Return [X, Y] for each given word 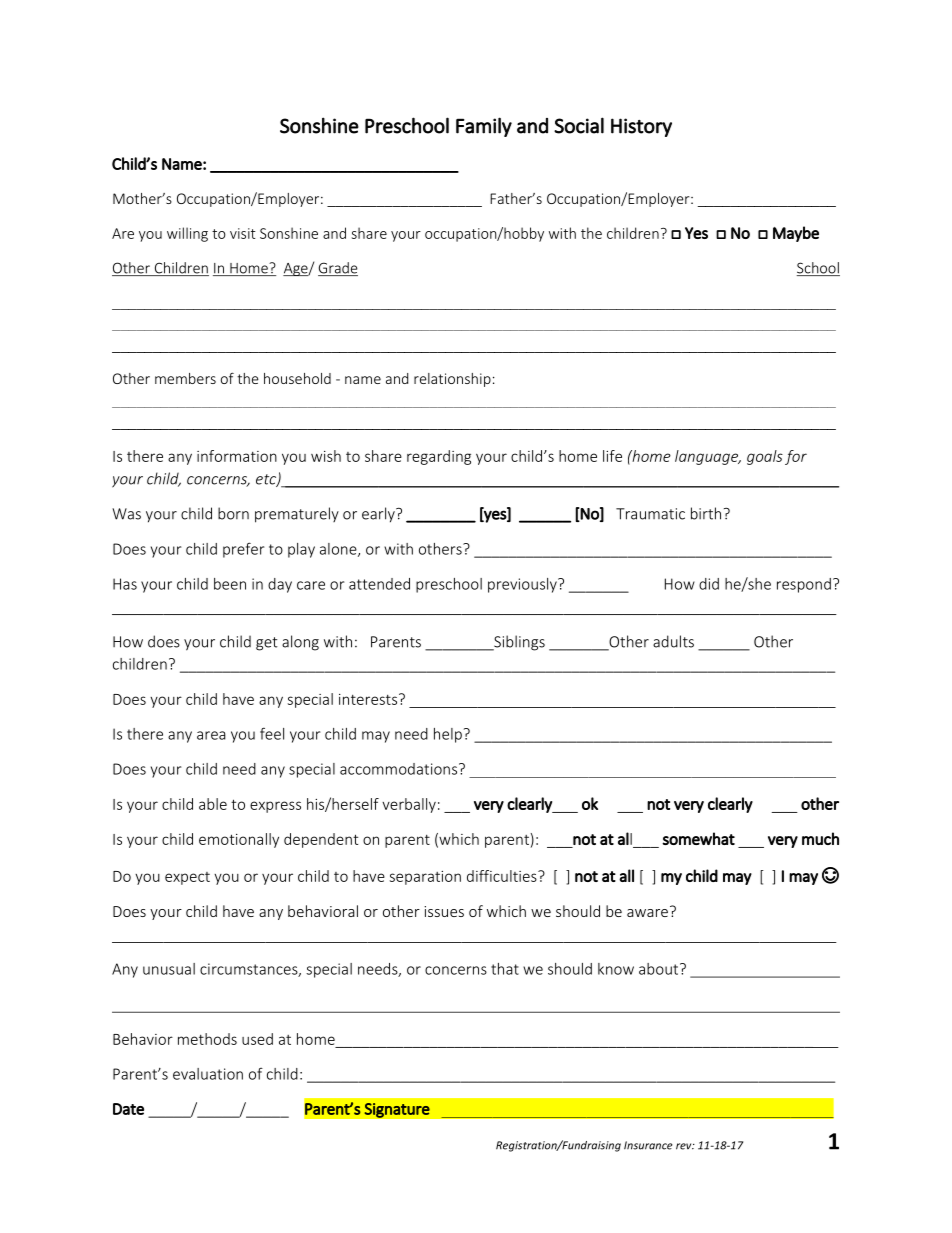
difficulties [503, 876]
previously [523, 585]
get [267, 644]
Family [484, 127]
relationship [452, 380]
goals [765, 457]
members [185, 378]
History [641, 127]
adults [673, 641]
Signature [397, 1110]
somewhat [698, 838]
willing [187, 234]
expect [187, 878]
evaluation [208, 1074]
